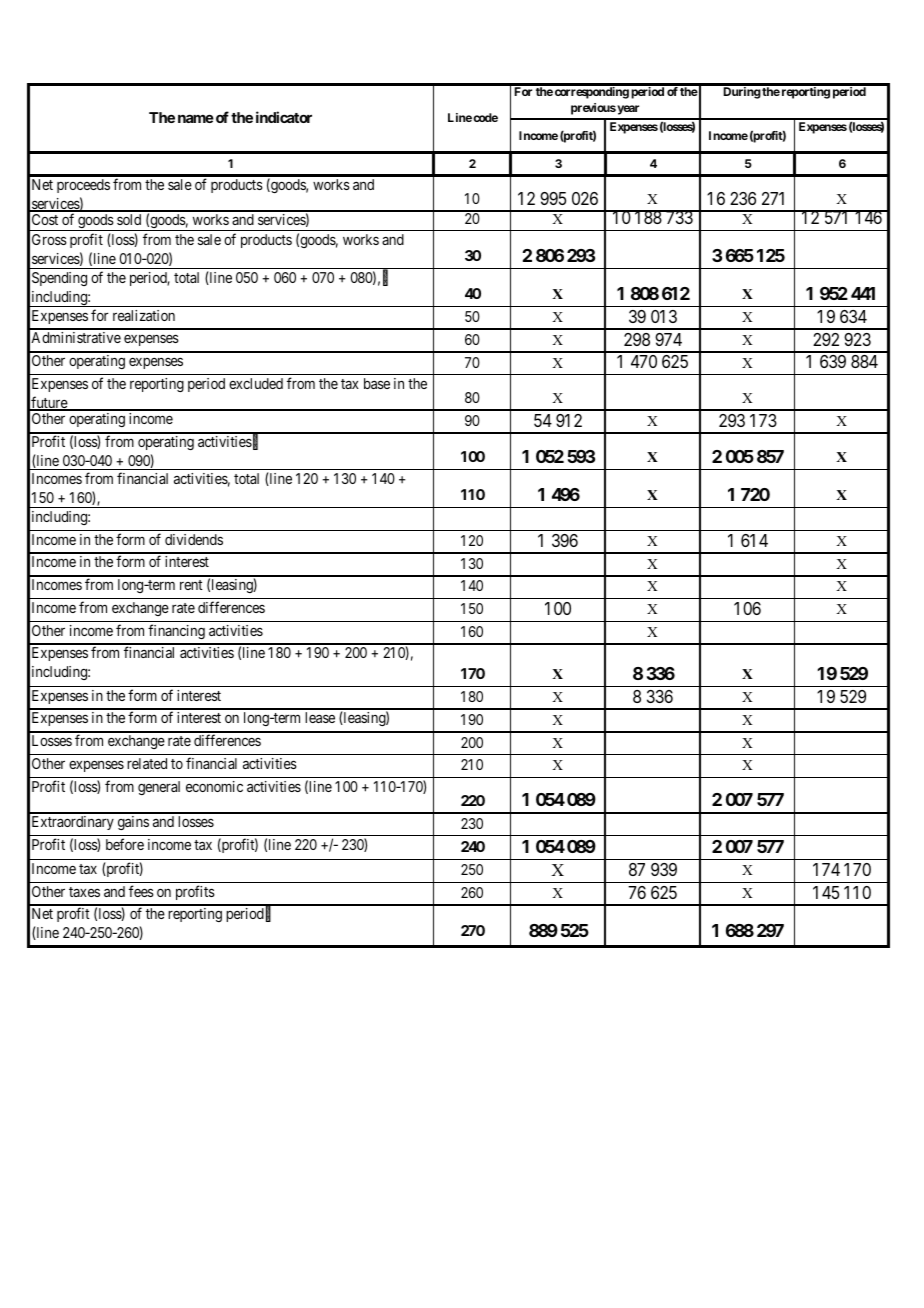 This screenshot has width=924, height=1308. What do you see at coordinates (377, 383) in the screenshot?
I see `base` at bounding box center [377, 383].
